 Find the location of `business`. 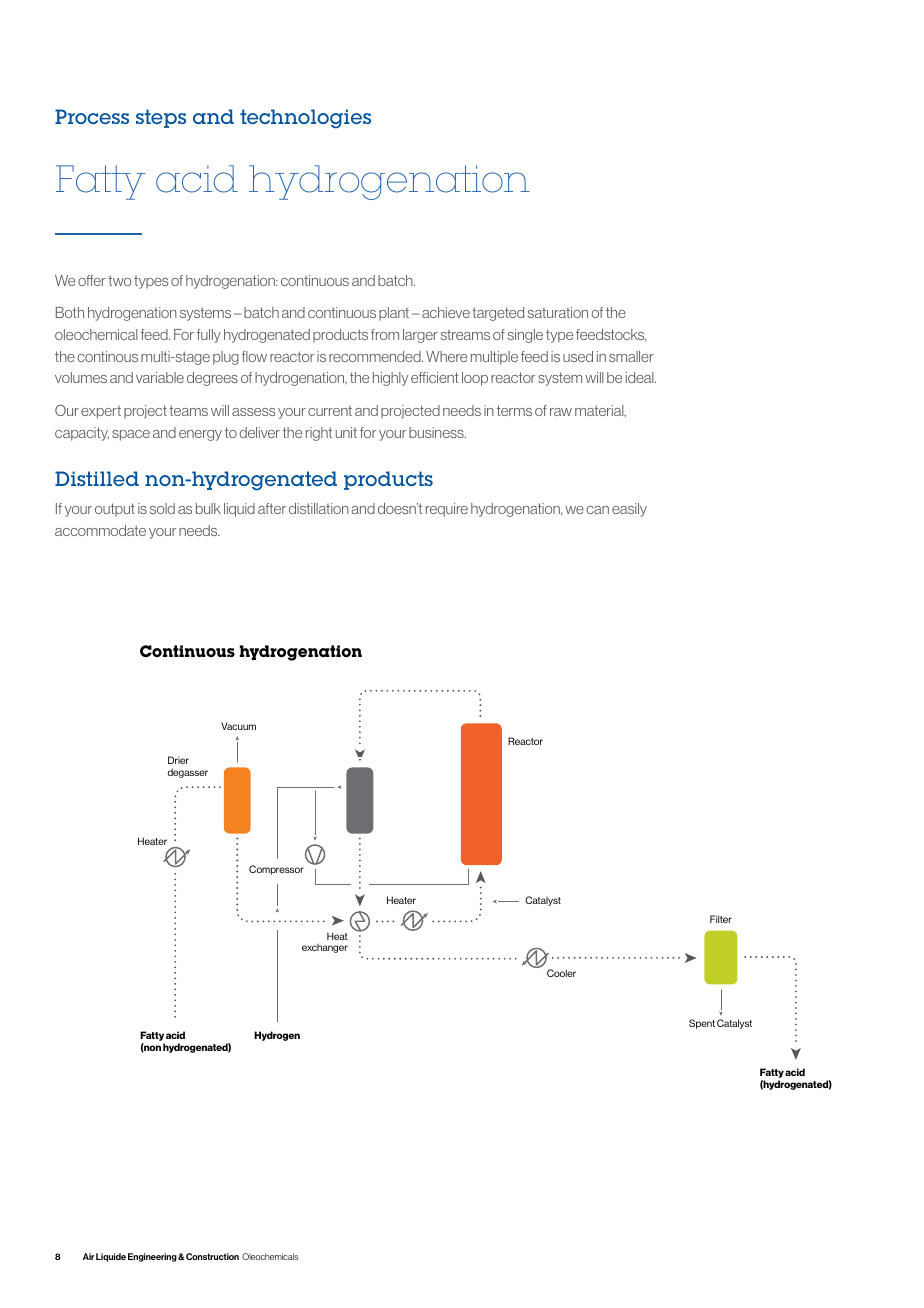

business is located at coordinates (437, 432).
